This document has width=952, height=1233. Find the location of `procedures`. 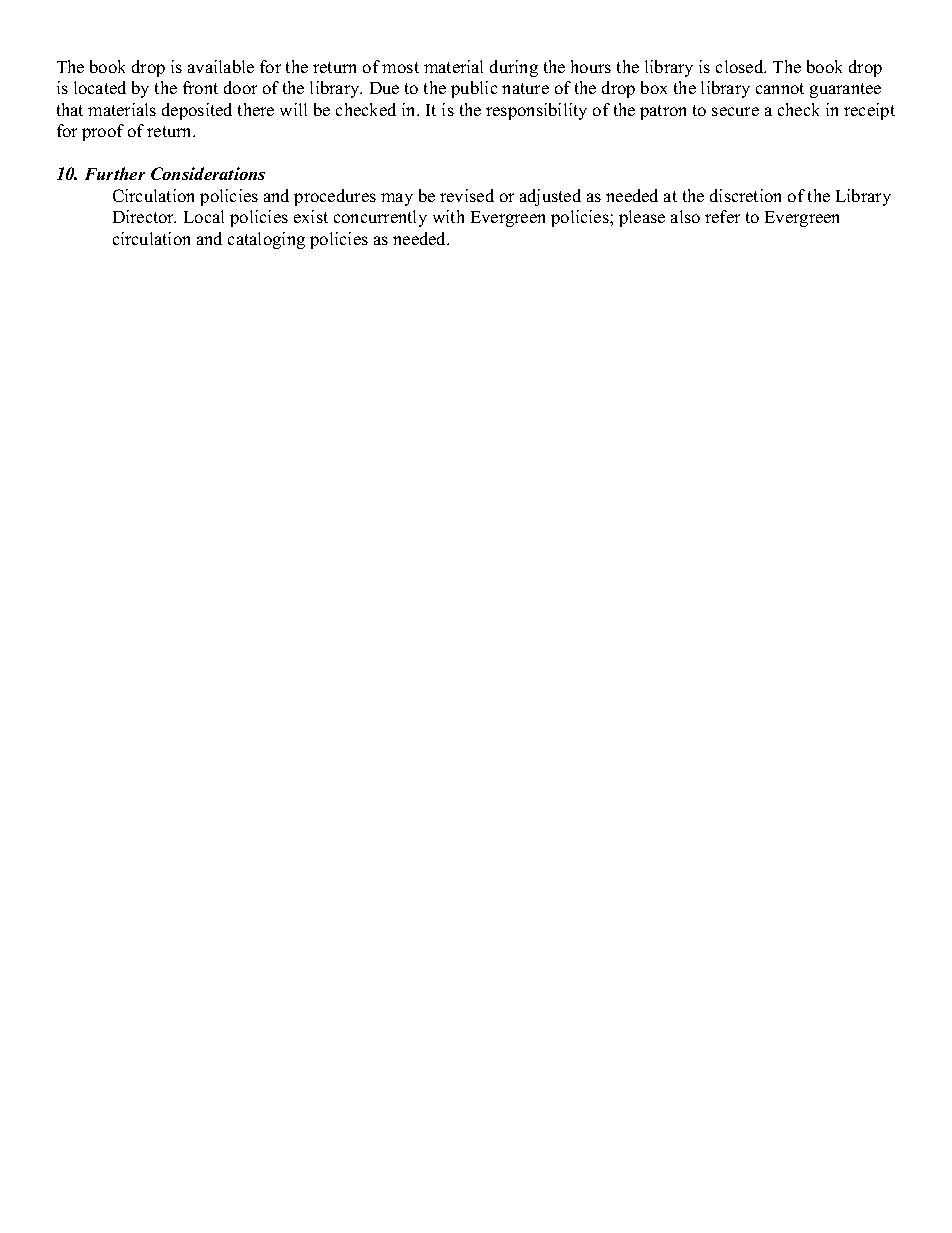

procedures is located at coordinates (335, 197).
